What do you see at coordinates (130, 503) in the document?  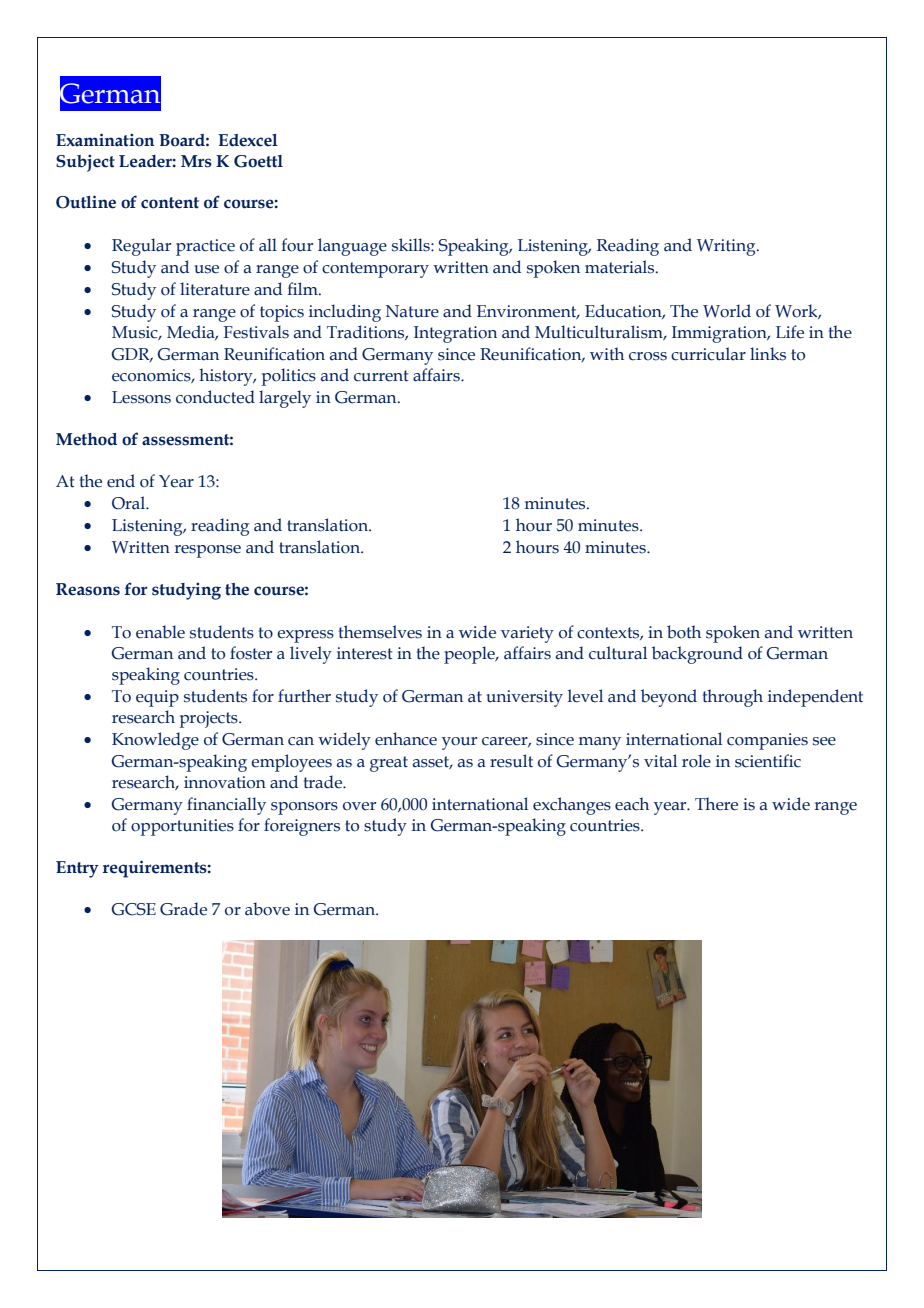 I see `Oral` at bounding box center [130, 503].
